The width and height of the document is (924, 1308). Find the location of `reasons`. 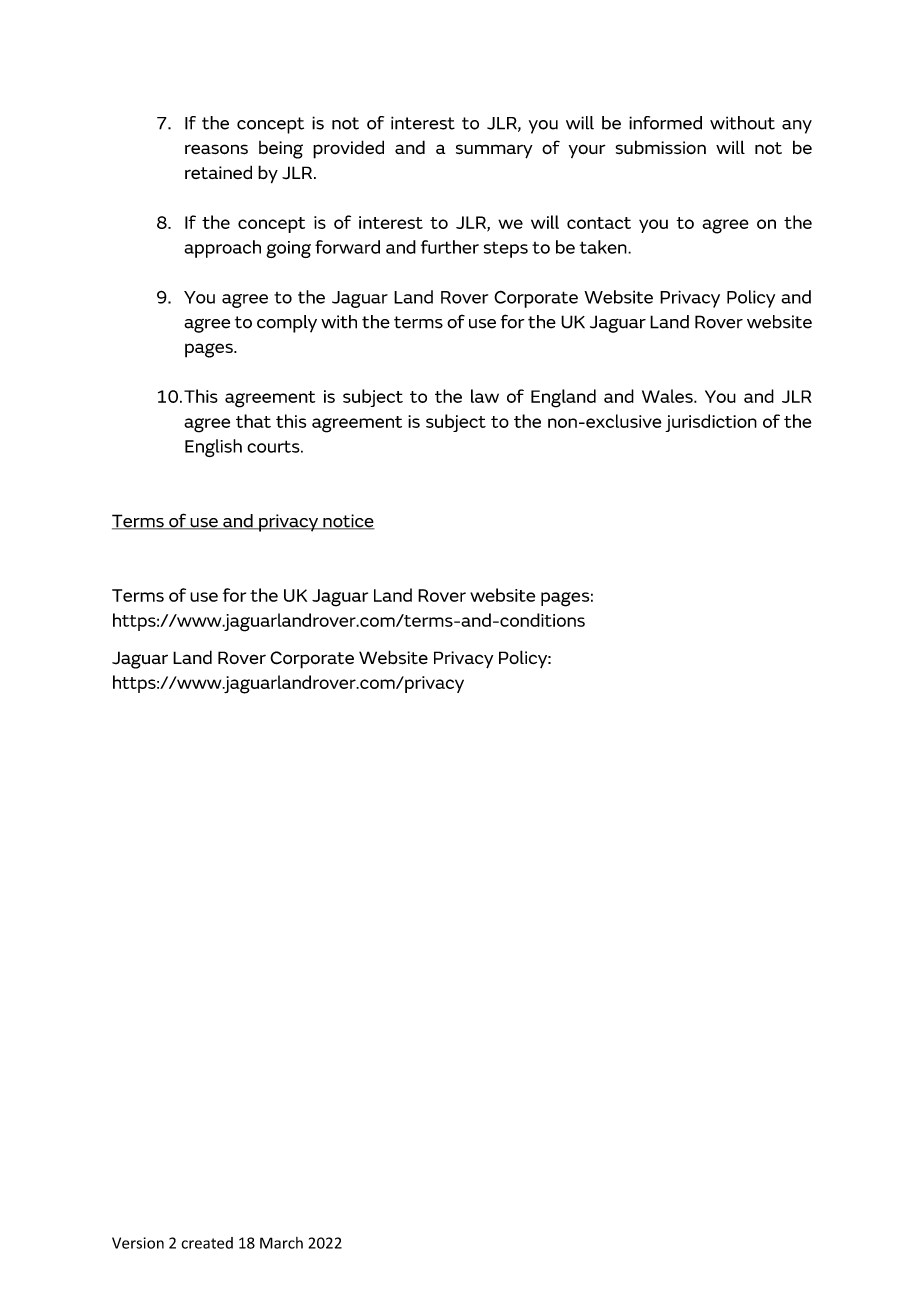

reasons is located at coordinates (216, 149).
